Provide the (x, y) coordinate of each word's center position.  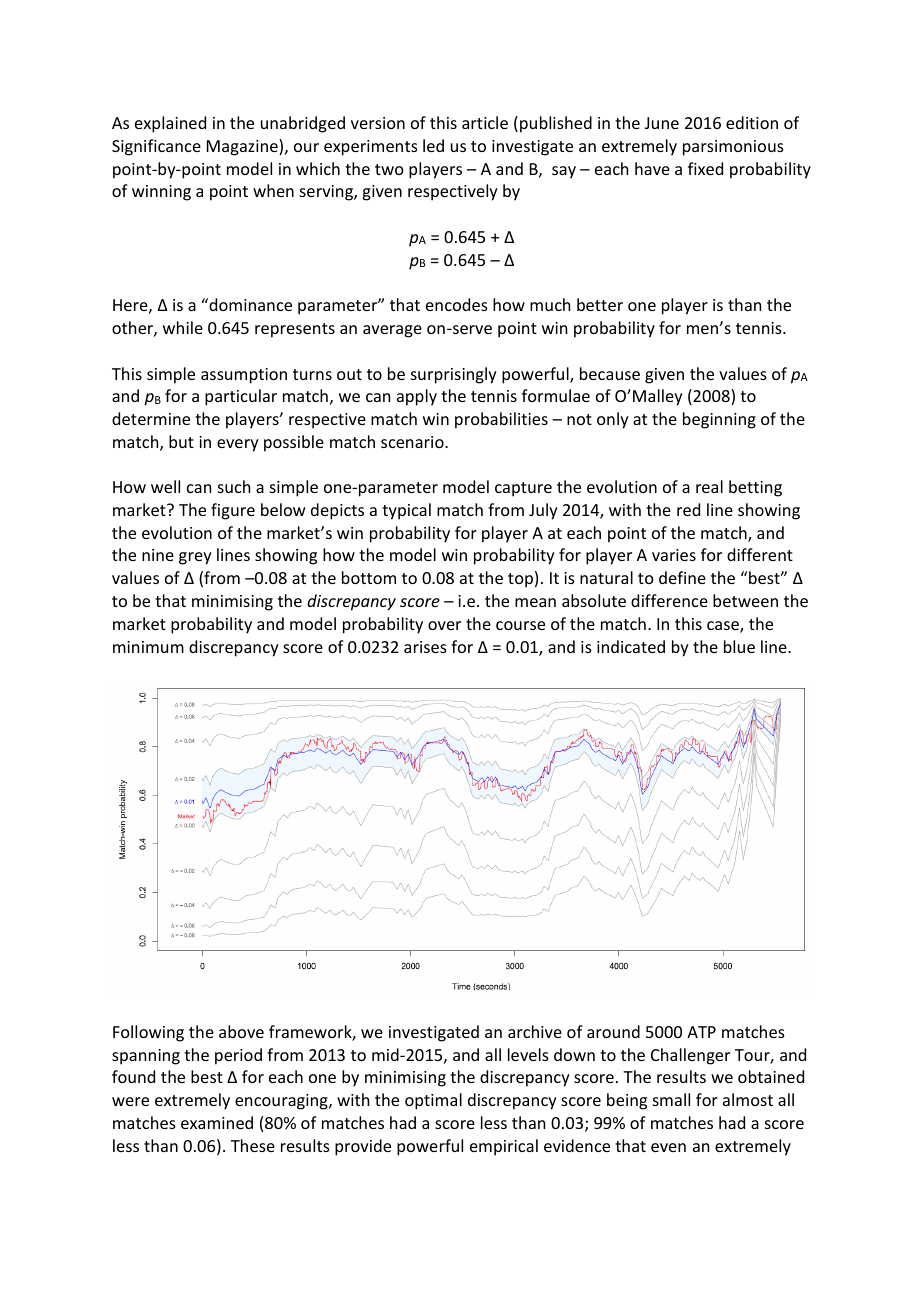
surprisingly (454, 375)
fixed (705, 168)
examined (217, 1122)
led (433, 145)
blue (739, 646)
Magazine (243, 147)
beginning (719, 420)
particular (241, 397)
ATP (701, 1032)
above (241, 1031)
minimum (148, 647)
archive (535, 1031)
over (444, 625)
